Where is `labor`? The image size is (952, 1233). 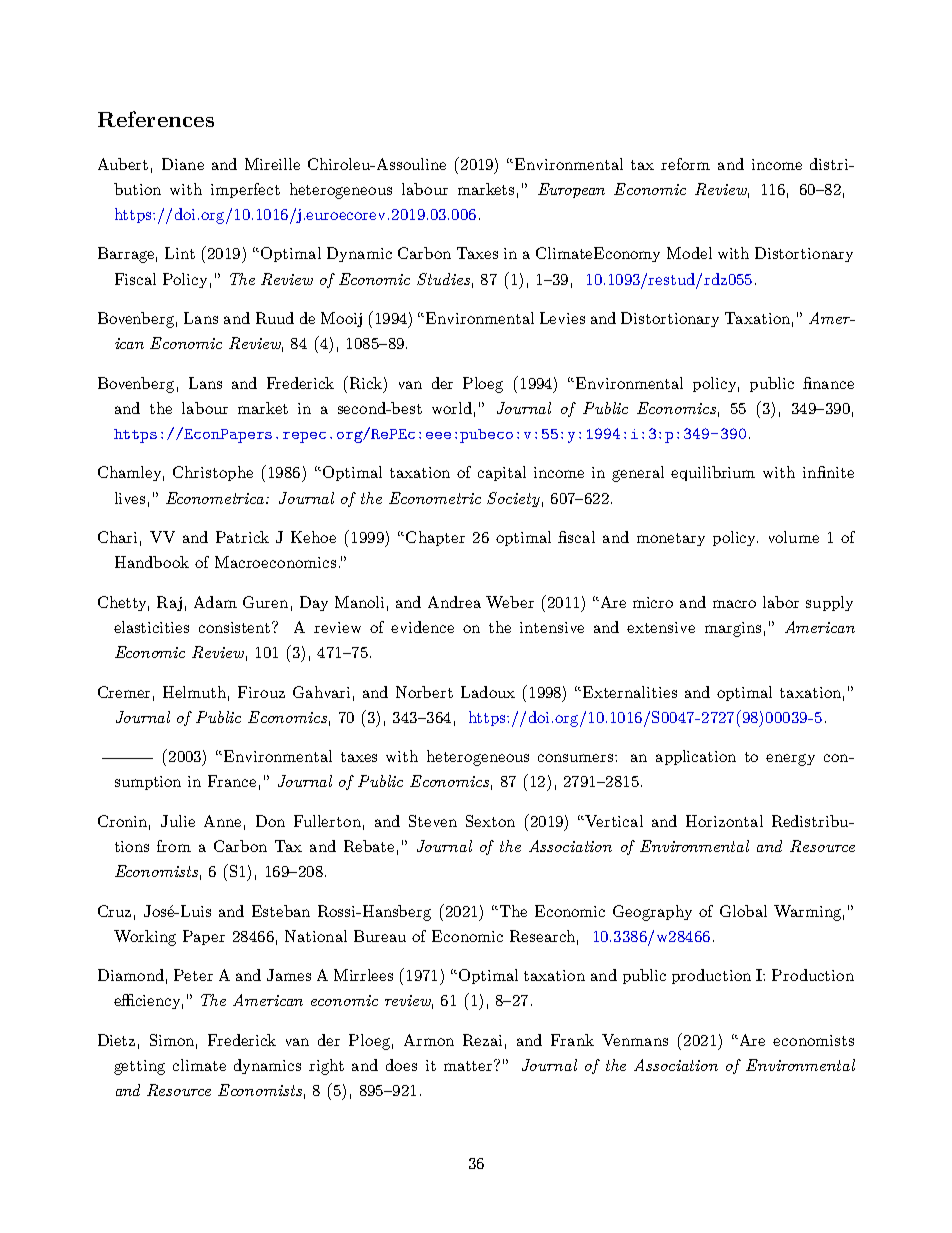
labor is located at coordinates (781, 602).
